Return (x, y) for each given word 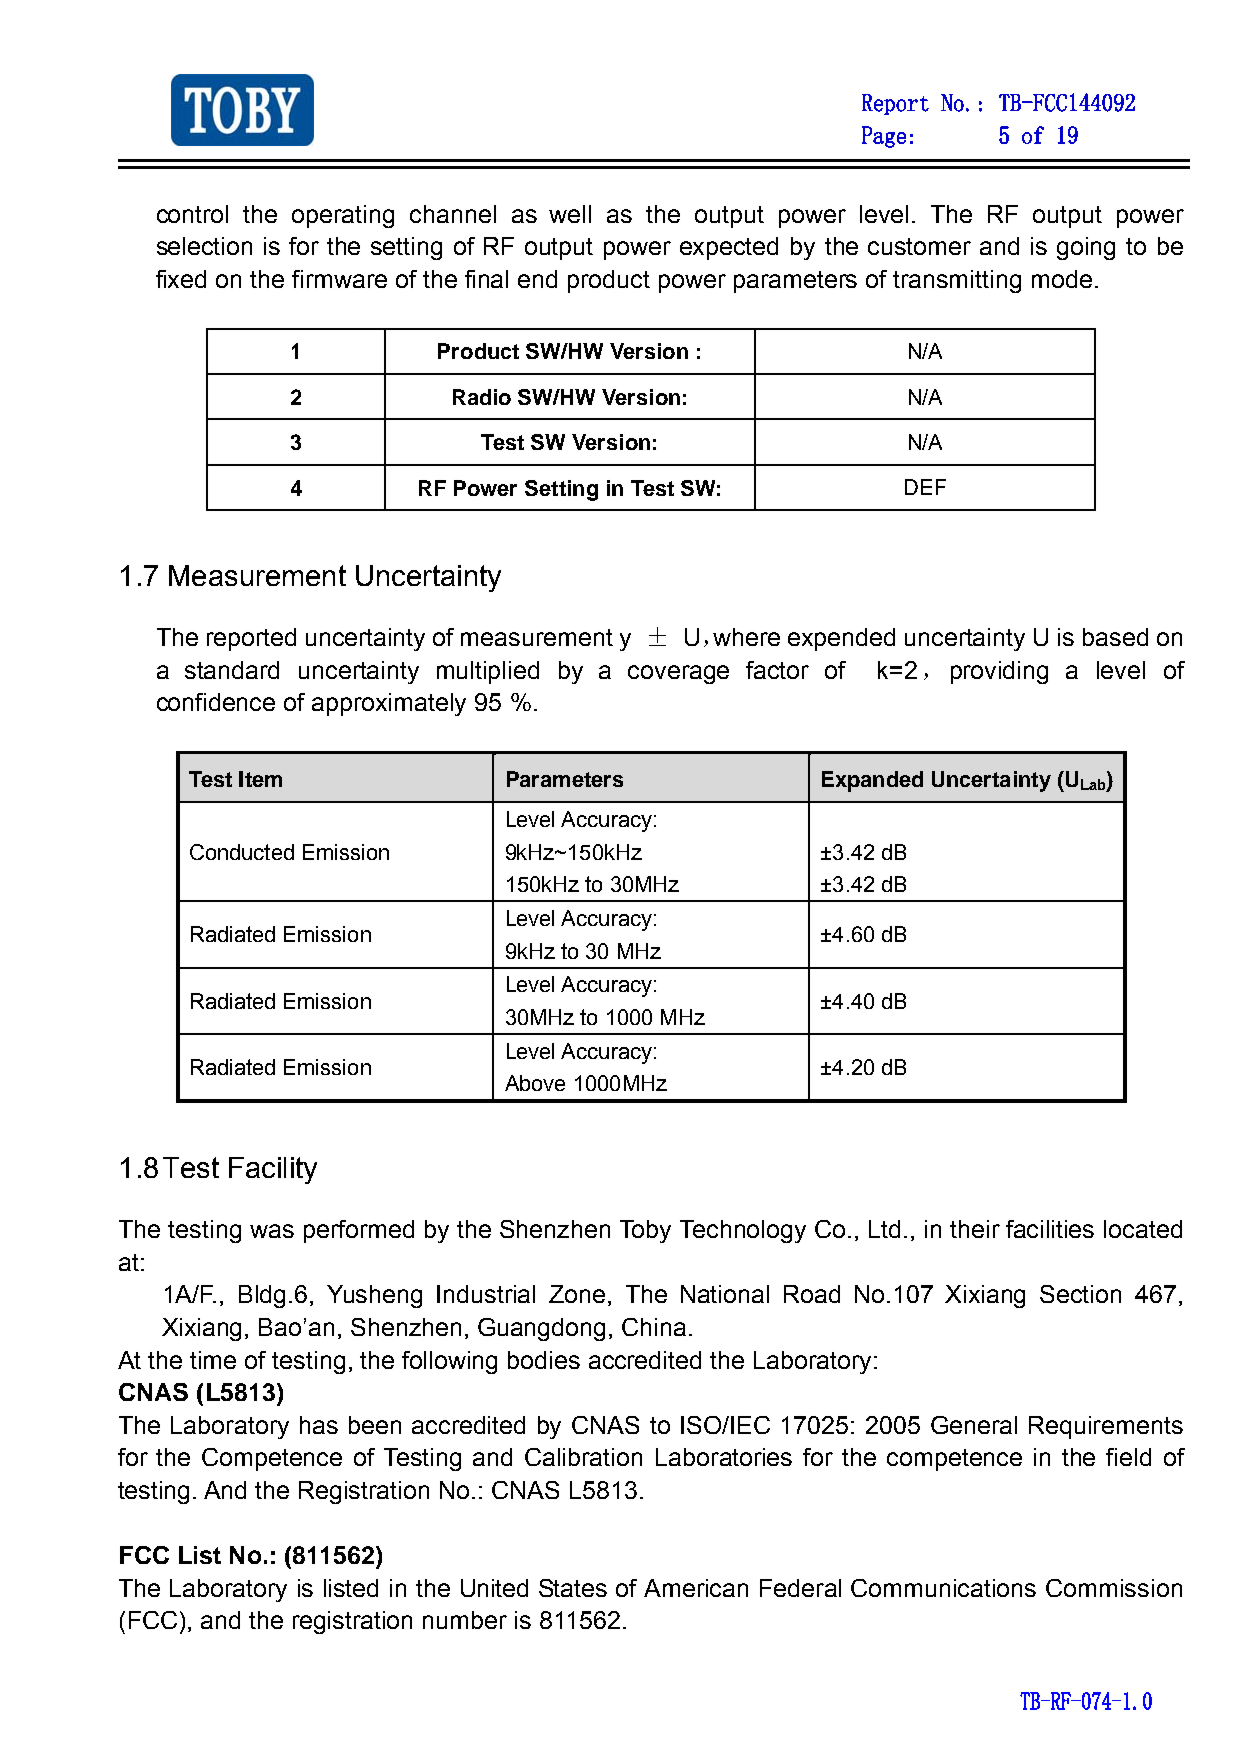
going (1086, 248)
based (1115, 637)
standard (232, 670)
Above (535, 1083)
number (465, 1620)
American (696, 1588)
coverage (678, 674)
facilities (1050, 1229)
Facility (273, 1170)
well (570, 214)
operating (343, 216)
